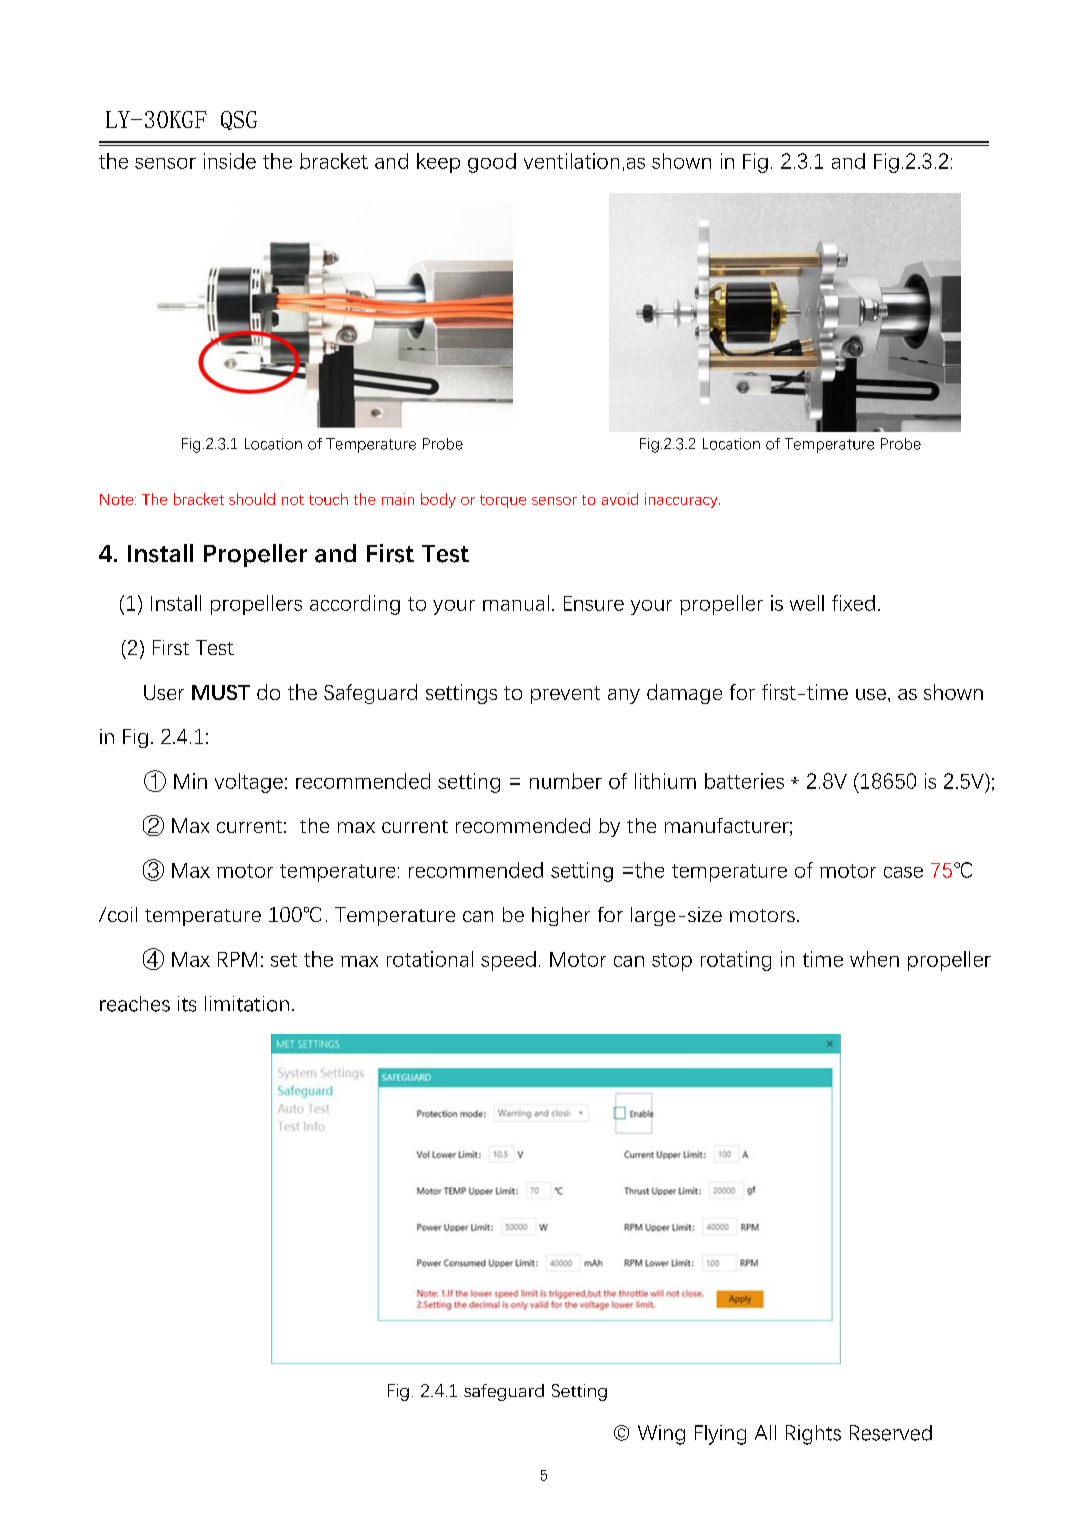  What do you see at coordinates (661, 1435) in the image?
I see `Wing` at bounding box center [661, 1435].
